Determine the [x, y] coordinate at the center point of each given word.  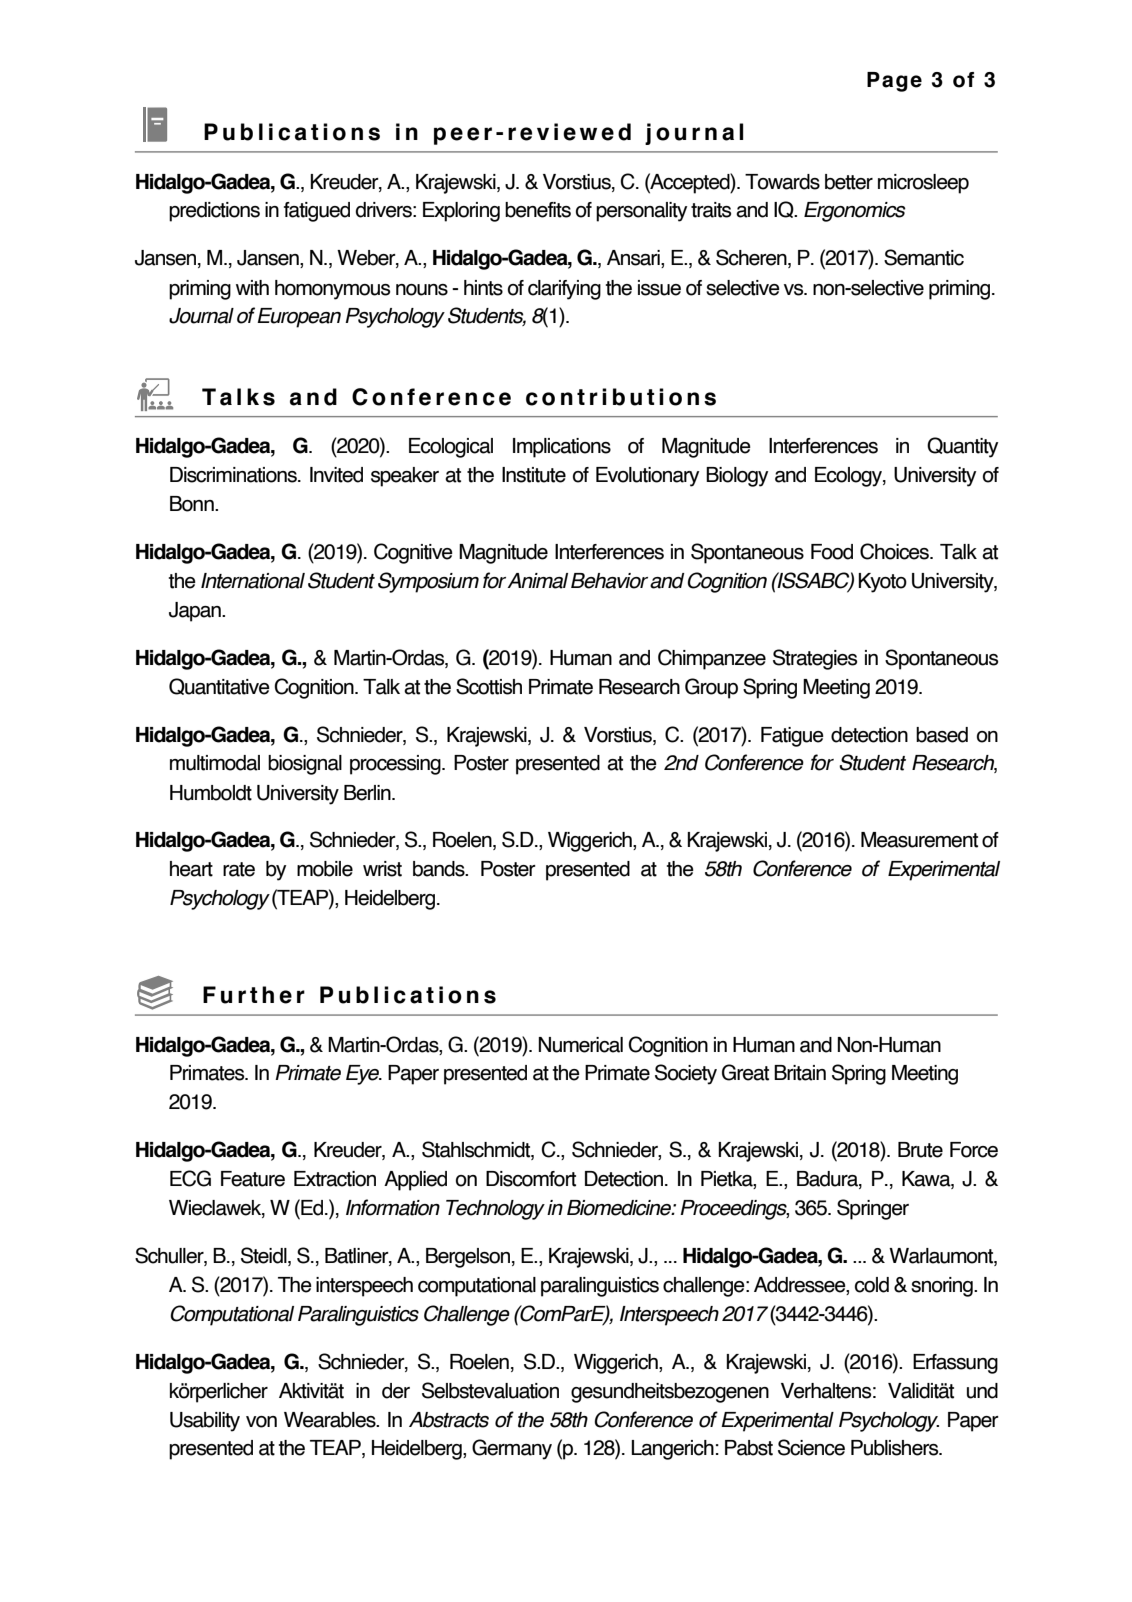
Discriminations [234, 475]
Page [894, 82]
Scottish [489, 686]
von [261, 1422]
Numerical [580, 1045]
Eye [364, 1075]
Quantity [962, 447]
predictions [214, 212]
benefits [538, 210]
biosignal [305, 765]
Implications [562, 448]
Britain [800, 1073]
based [942, 735]
